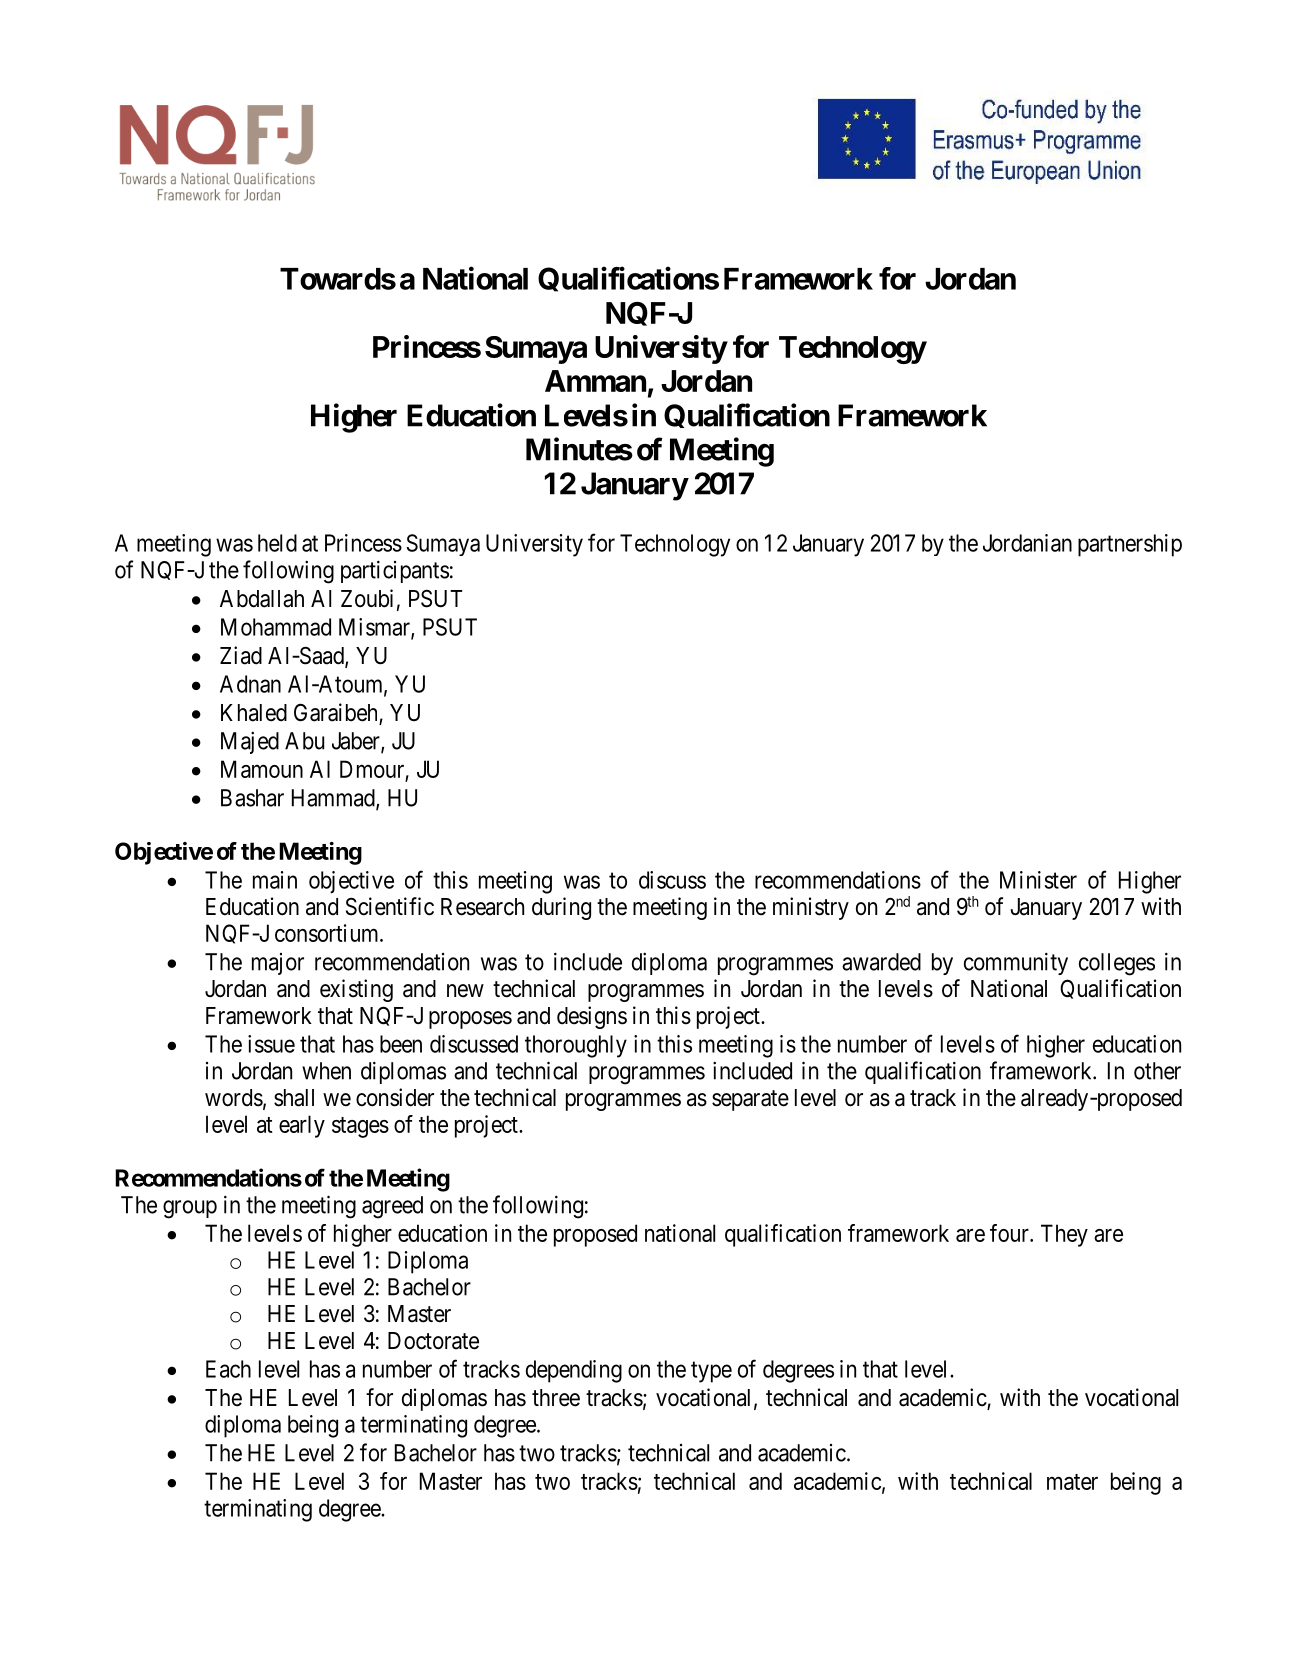 Image resolution: width=1296 pixels, height=1678 pixels. I want to click on Each, so click(228, 1369).
